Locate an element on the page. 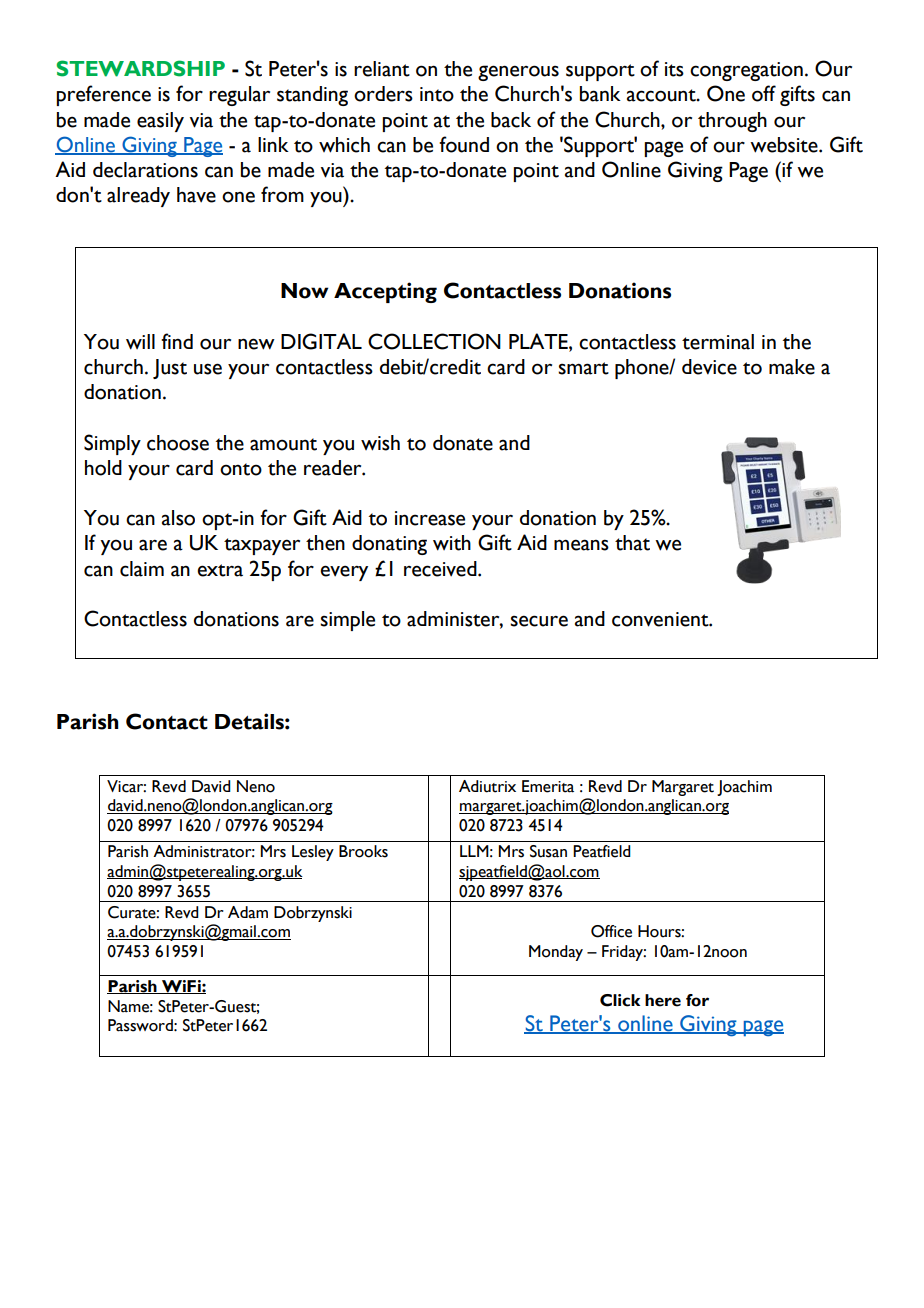 The image size is (924, 1308). Brooks is located at coordinates (363, 851).
